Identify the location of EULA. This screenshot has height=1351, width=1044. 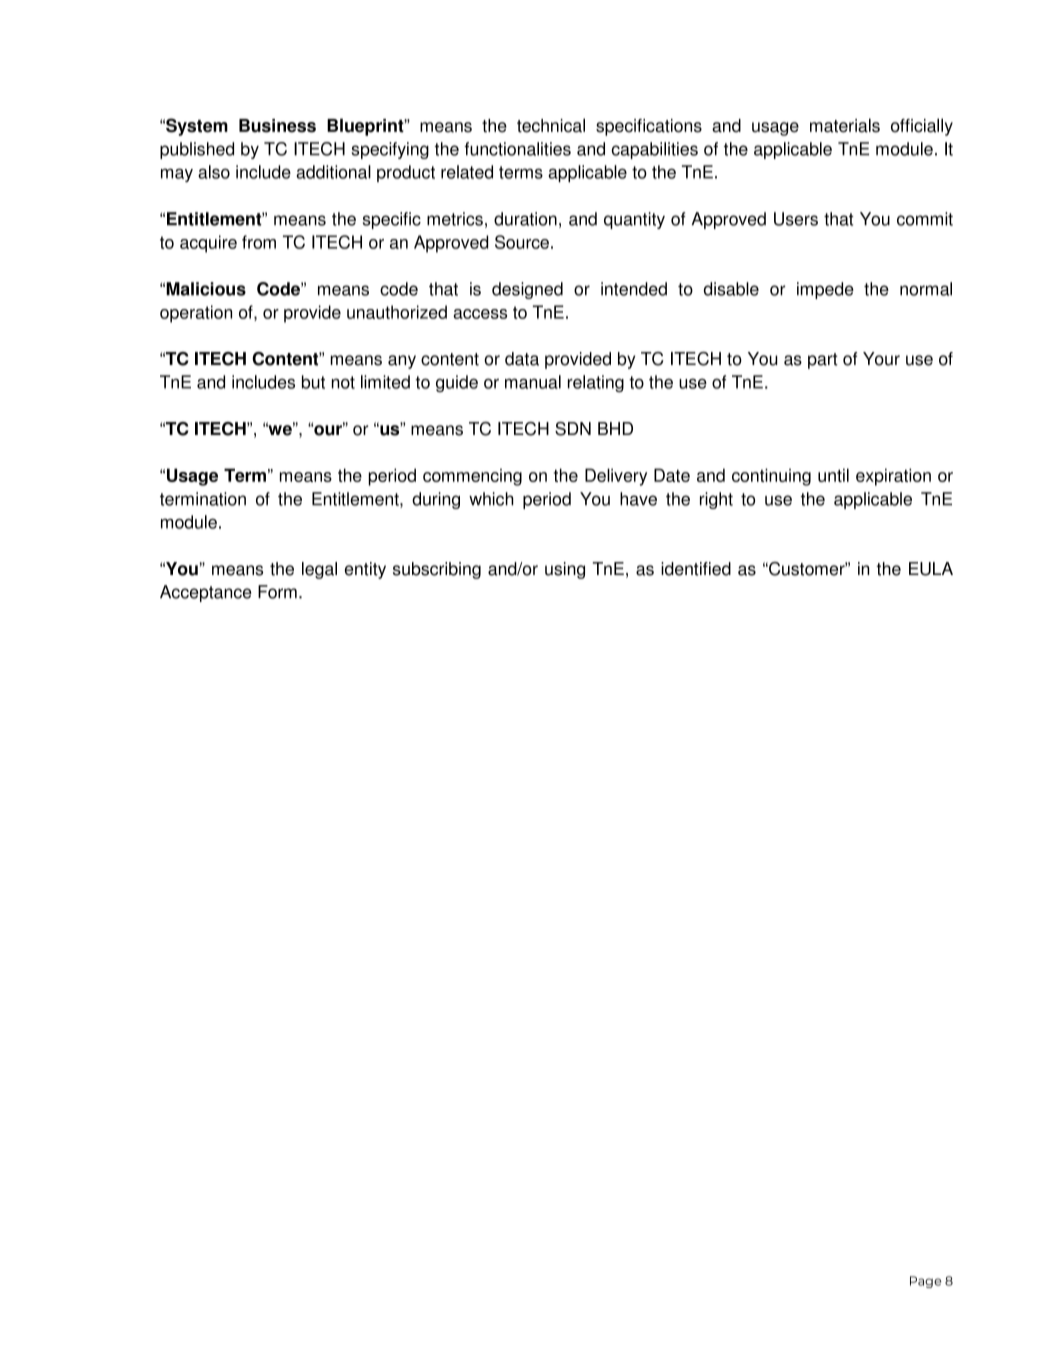
(931, 569).
